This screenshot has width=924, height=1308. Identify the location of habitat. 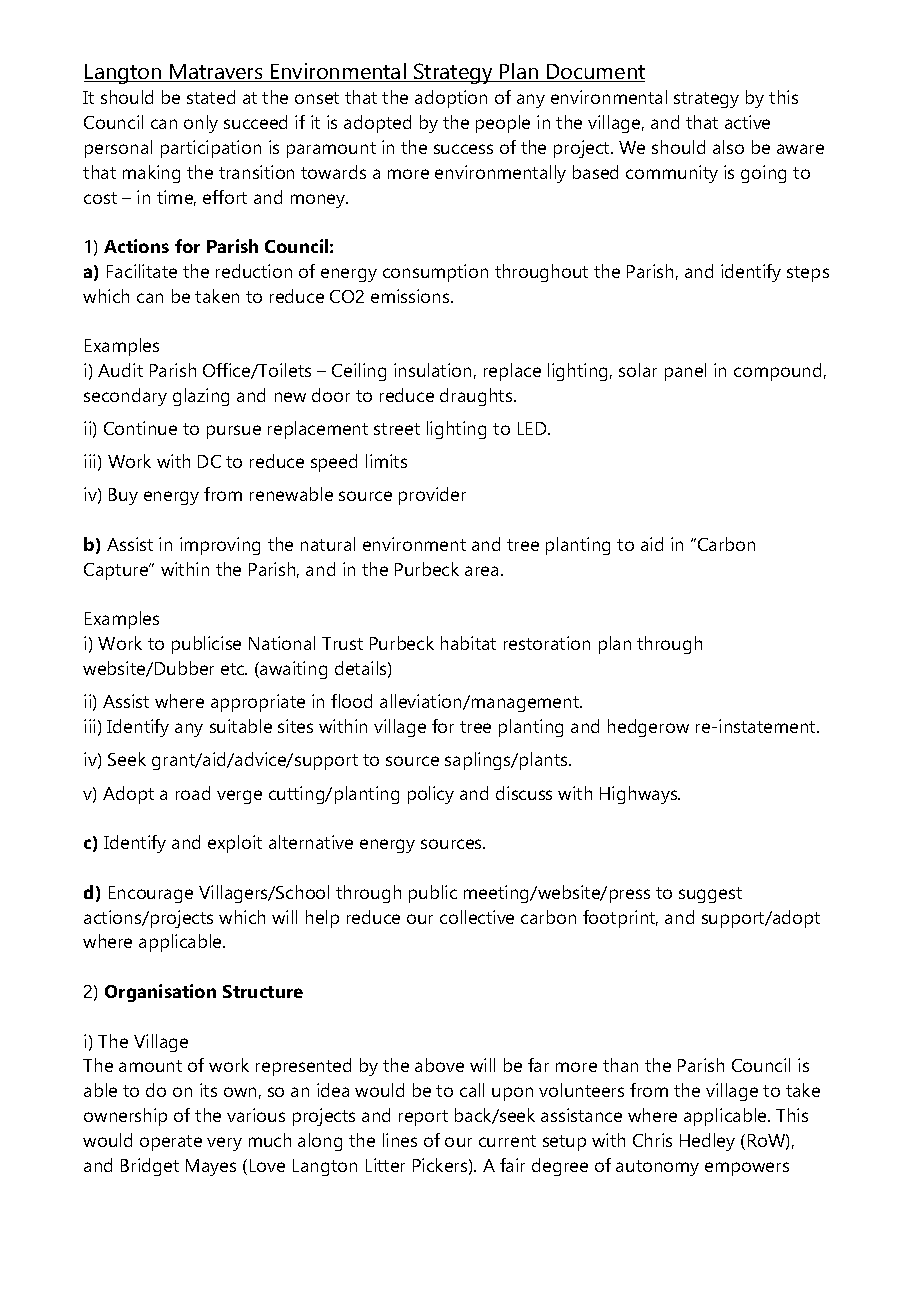
(468, 643).
